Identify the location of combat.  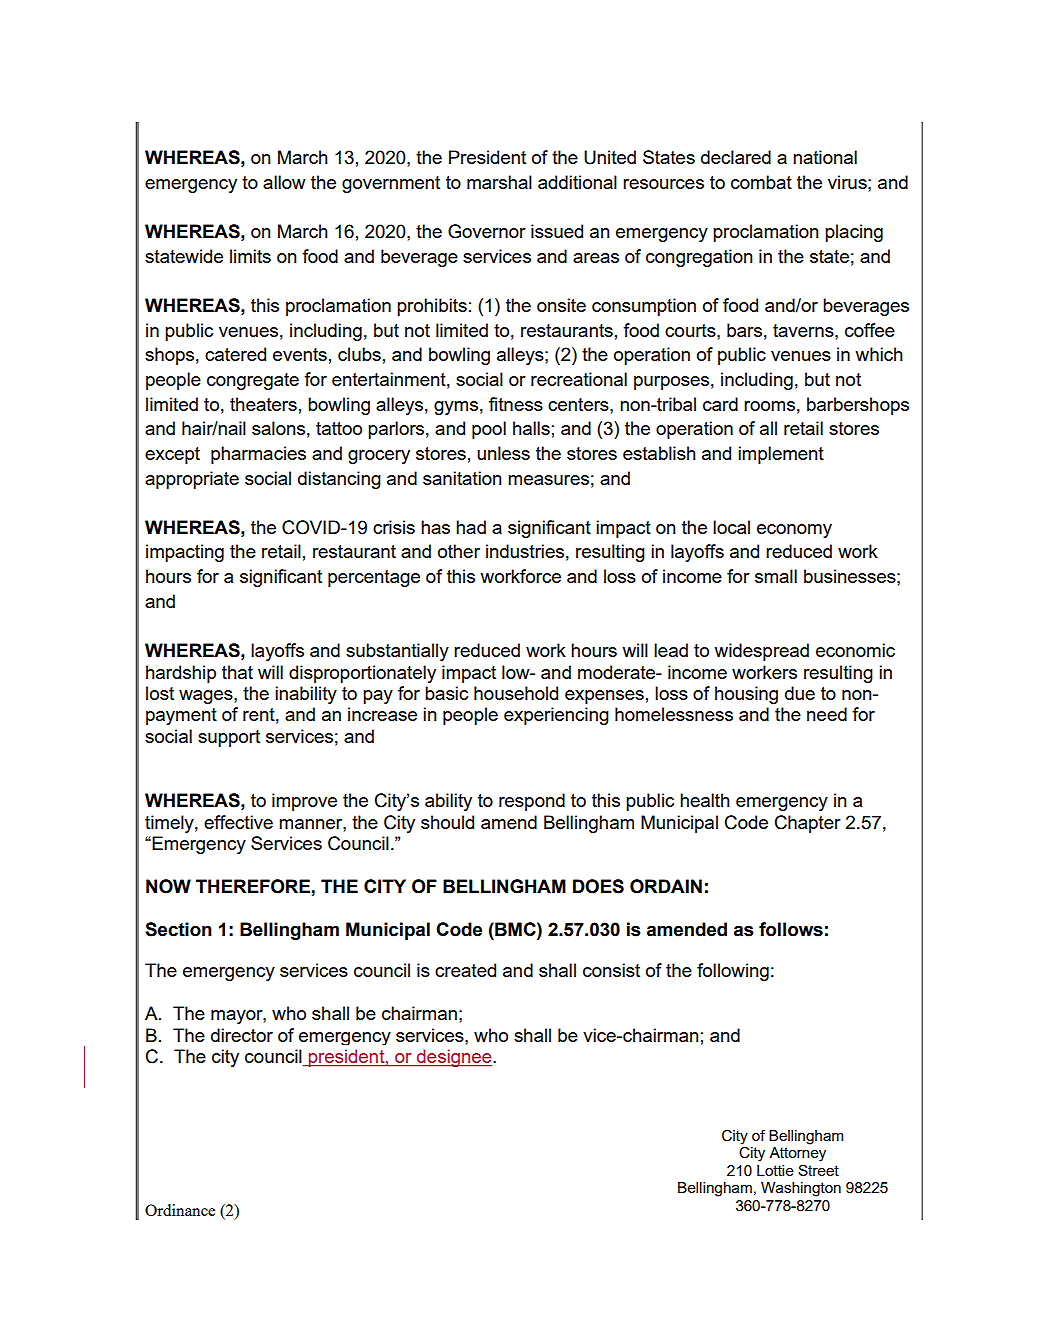
(761, 182).
